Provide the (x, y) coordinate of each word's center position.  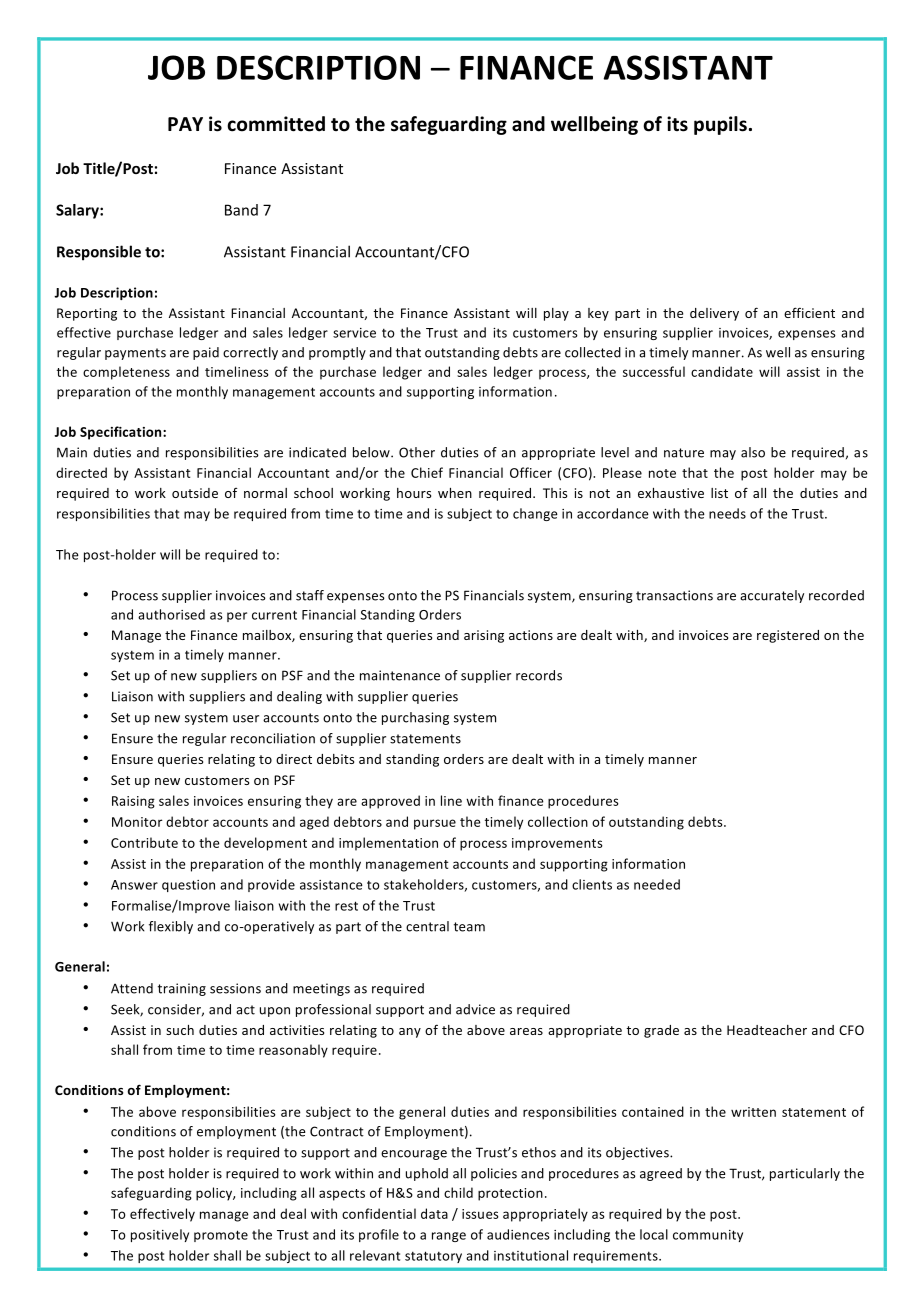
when (455, 493)
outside (195, 493)
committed (276, 124)
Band (241, 210)
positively (160, 1235)
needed (657, 884)
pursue (435, 824)
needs (727, 513)
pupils (720, 125)
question (188, 886)
